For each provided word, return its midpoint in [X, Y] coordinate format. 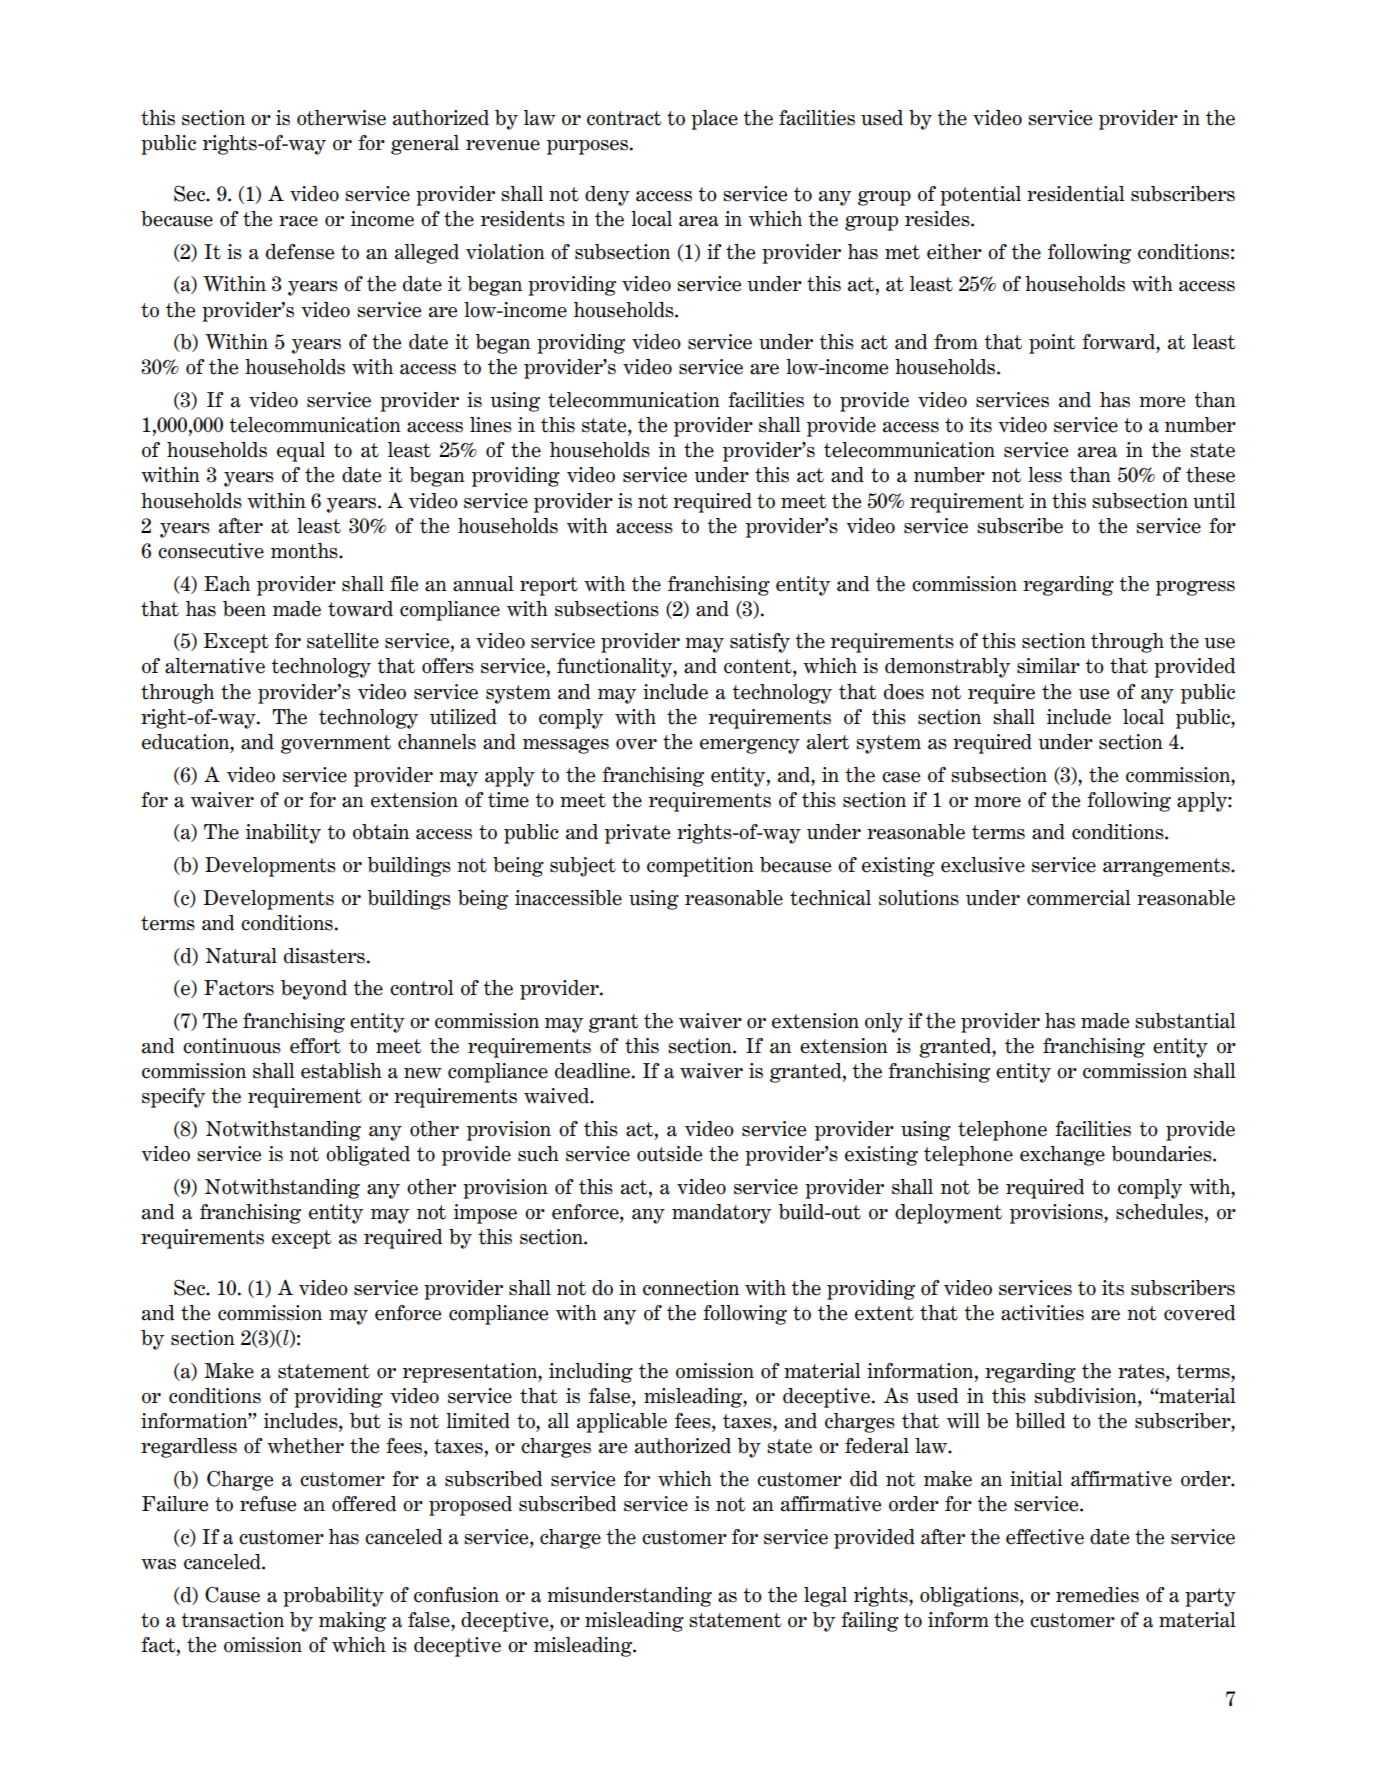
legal [825, 1597]
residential [1075, 194]
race [298, 221]
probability [333, 1597]
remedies [1097, 1595]
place [714, 120]
